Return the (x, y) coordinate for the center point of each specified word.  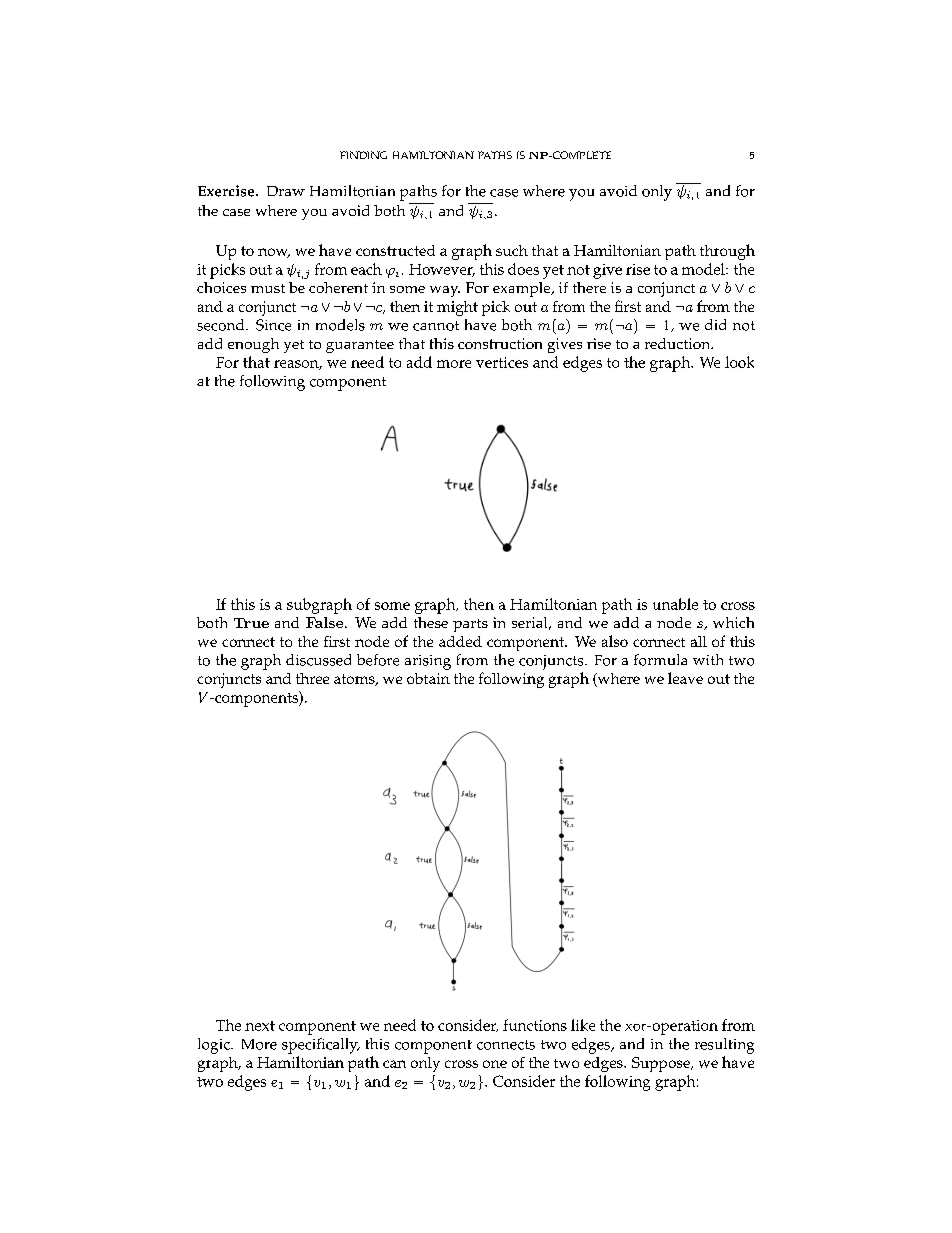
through (727, 252)
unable (675, 604)
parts (470, 625)
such (512, 250)
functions (535, 1025)
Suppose (662, 1064)
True (251, 623)
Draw (286, 191)
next (260, 1026)
